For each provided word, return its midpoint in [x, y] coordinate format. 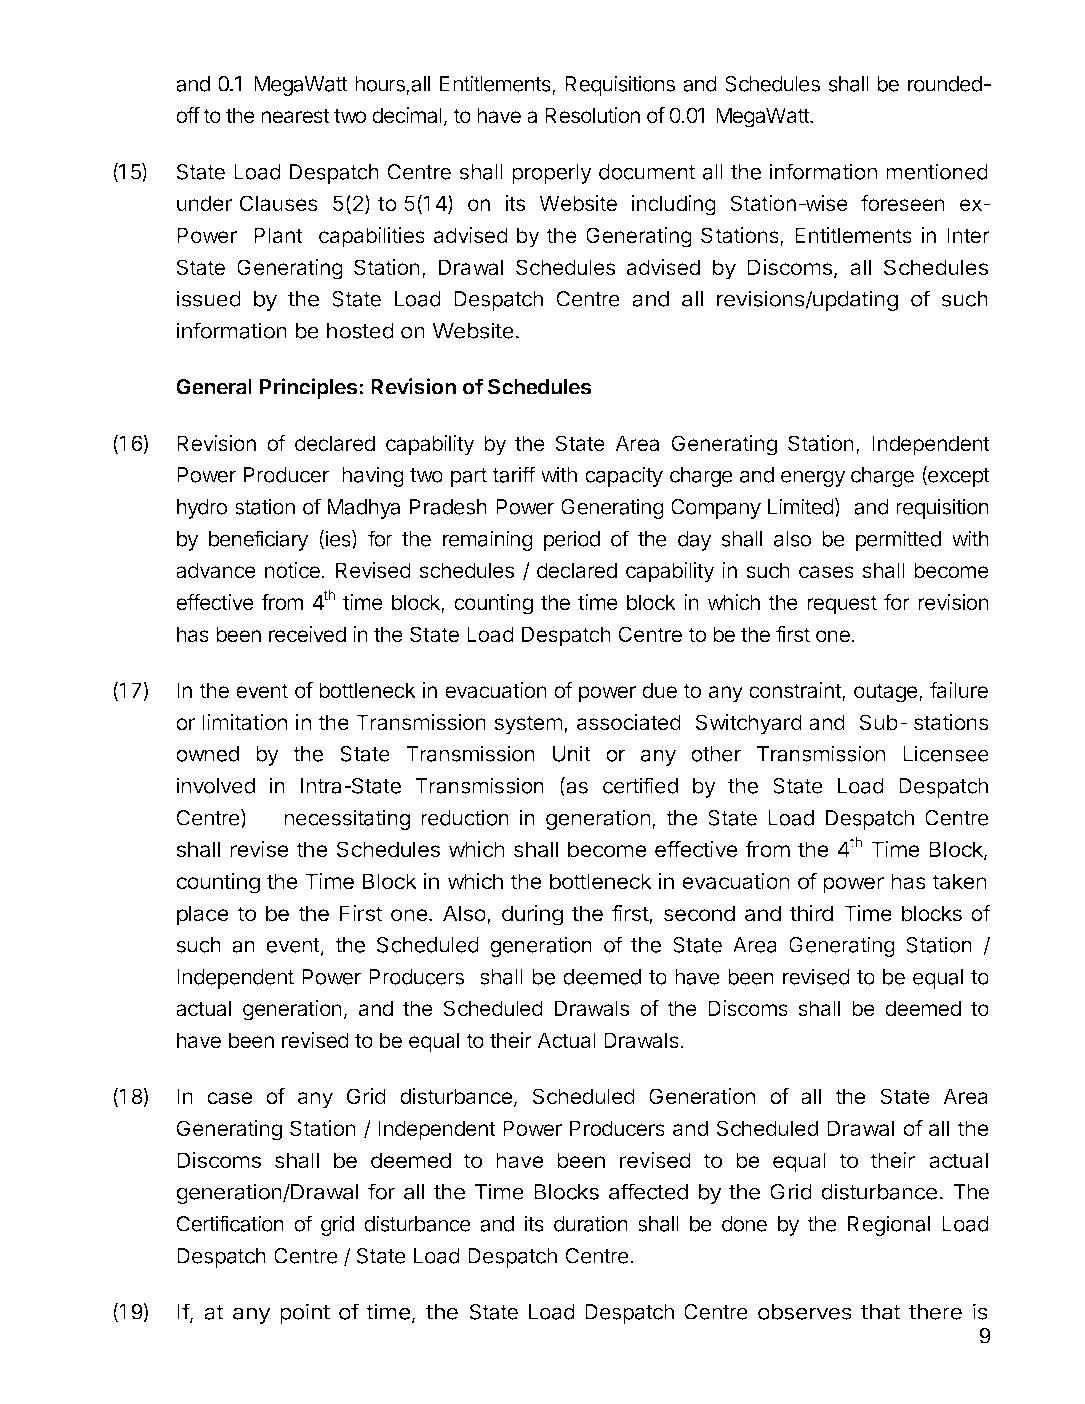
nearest [295, 116]
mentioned [937, 171]
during [532, 915]
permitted [898, 540]
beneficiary [259, 540]
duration [591, 1223]
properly [552, 174]
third [811, 913]
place [203, 915]
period [572, 540]
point [305, 1313]
